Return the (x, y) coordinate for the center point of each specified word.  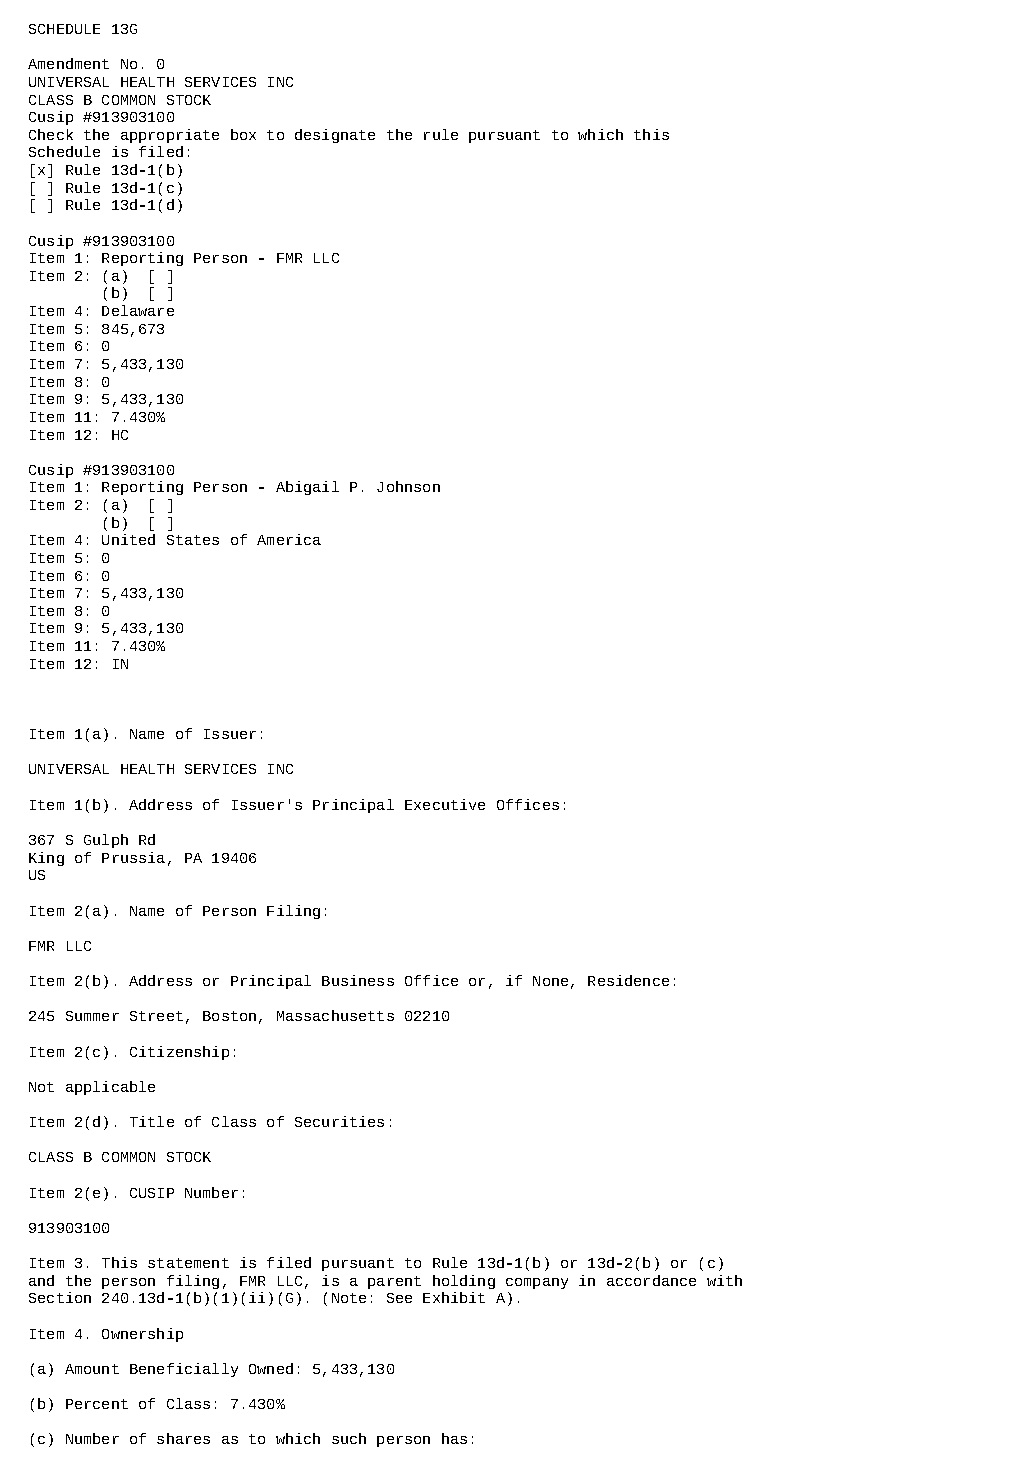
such (349, 1438)
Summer (92, 1016)
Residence (628, 980)
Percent (97, 1404)
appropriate (170, 136)
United (128, 539)
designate (335, 136)
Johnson (408, 486)
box (243, 134)
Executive (445, 804)
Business (358, 980)
